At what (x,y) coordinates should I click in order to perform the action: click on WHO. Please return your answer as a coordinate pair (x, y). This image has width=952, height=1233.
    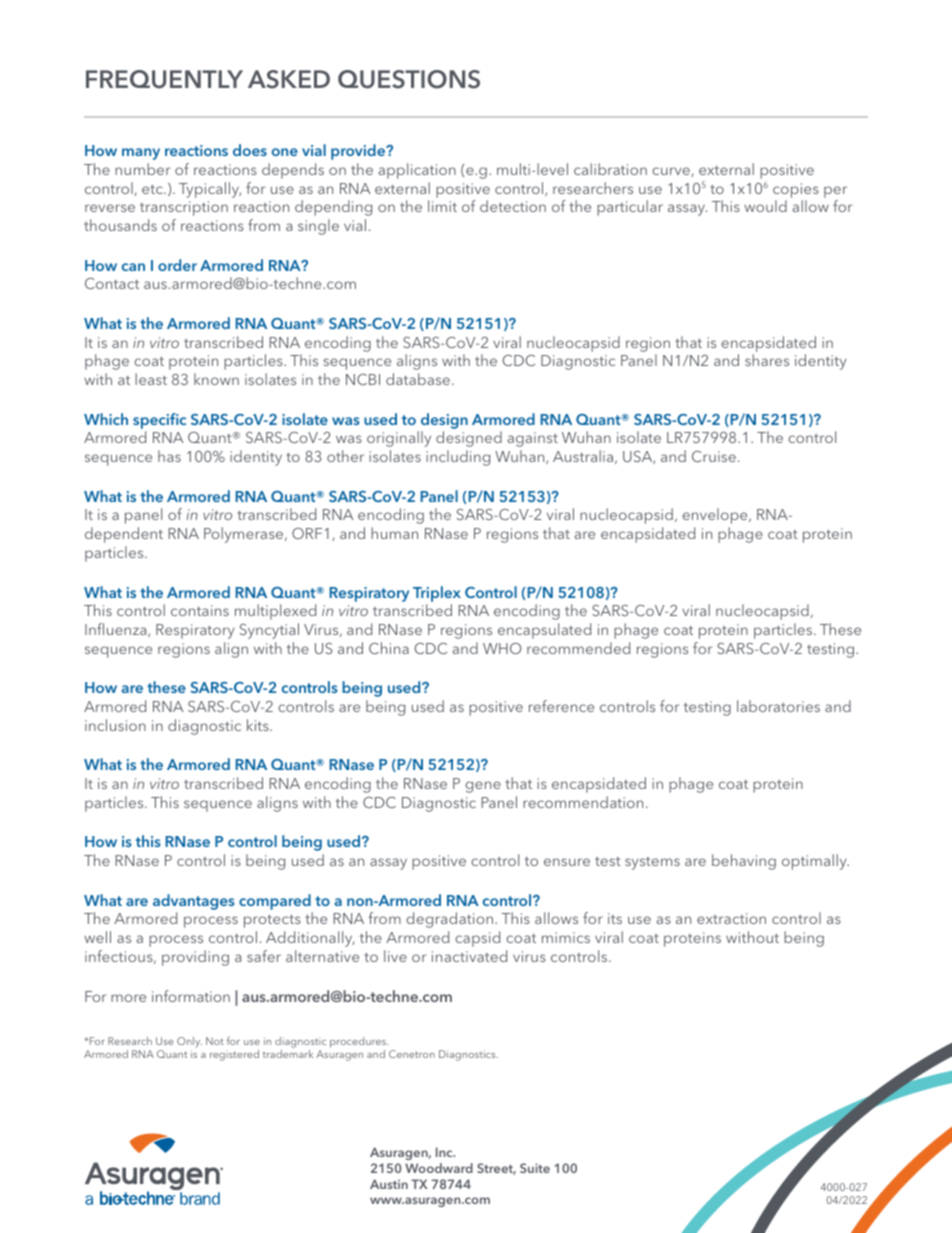
    Looking at the image, I should click on (502, 648).
